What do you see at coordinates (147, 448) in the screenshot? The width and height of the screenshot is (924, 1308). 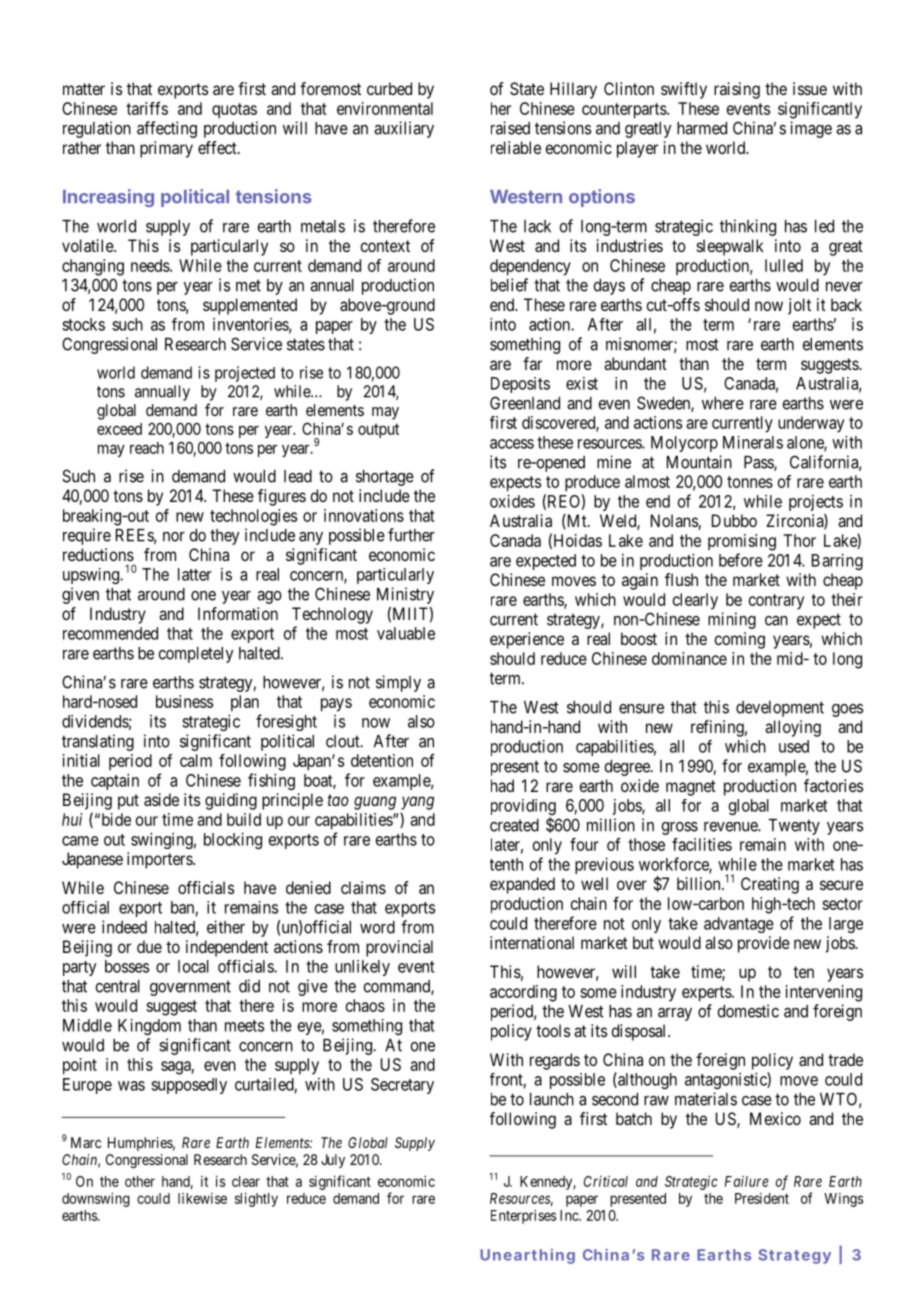 I see `reach` at bounding box center [147, 448].
